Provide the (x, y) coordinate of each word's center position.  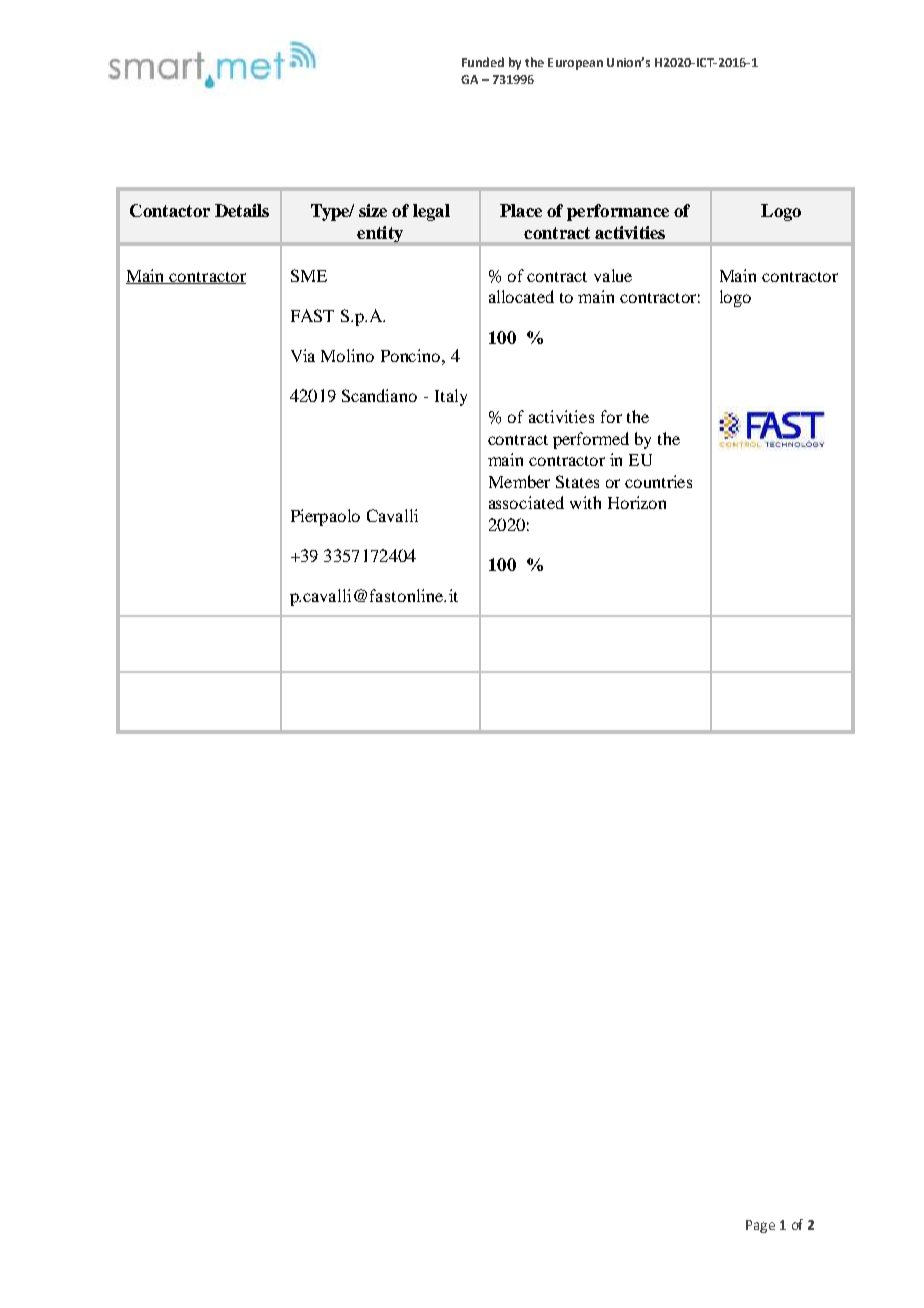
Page (760, 1226)
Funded (483, 62)
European (575, 64)
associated (526, 502)
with (585, 502)
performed (591, 440)
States (577, 481)
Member (519, 481)
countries (658, 481)
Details (242, 210)
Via (303, 355)
